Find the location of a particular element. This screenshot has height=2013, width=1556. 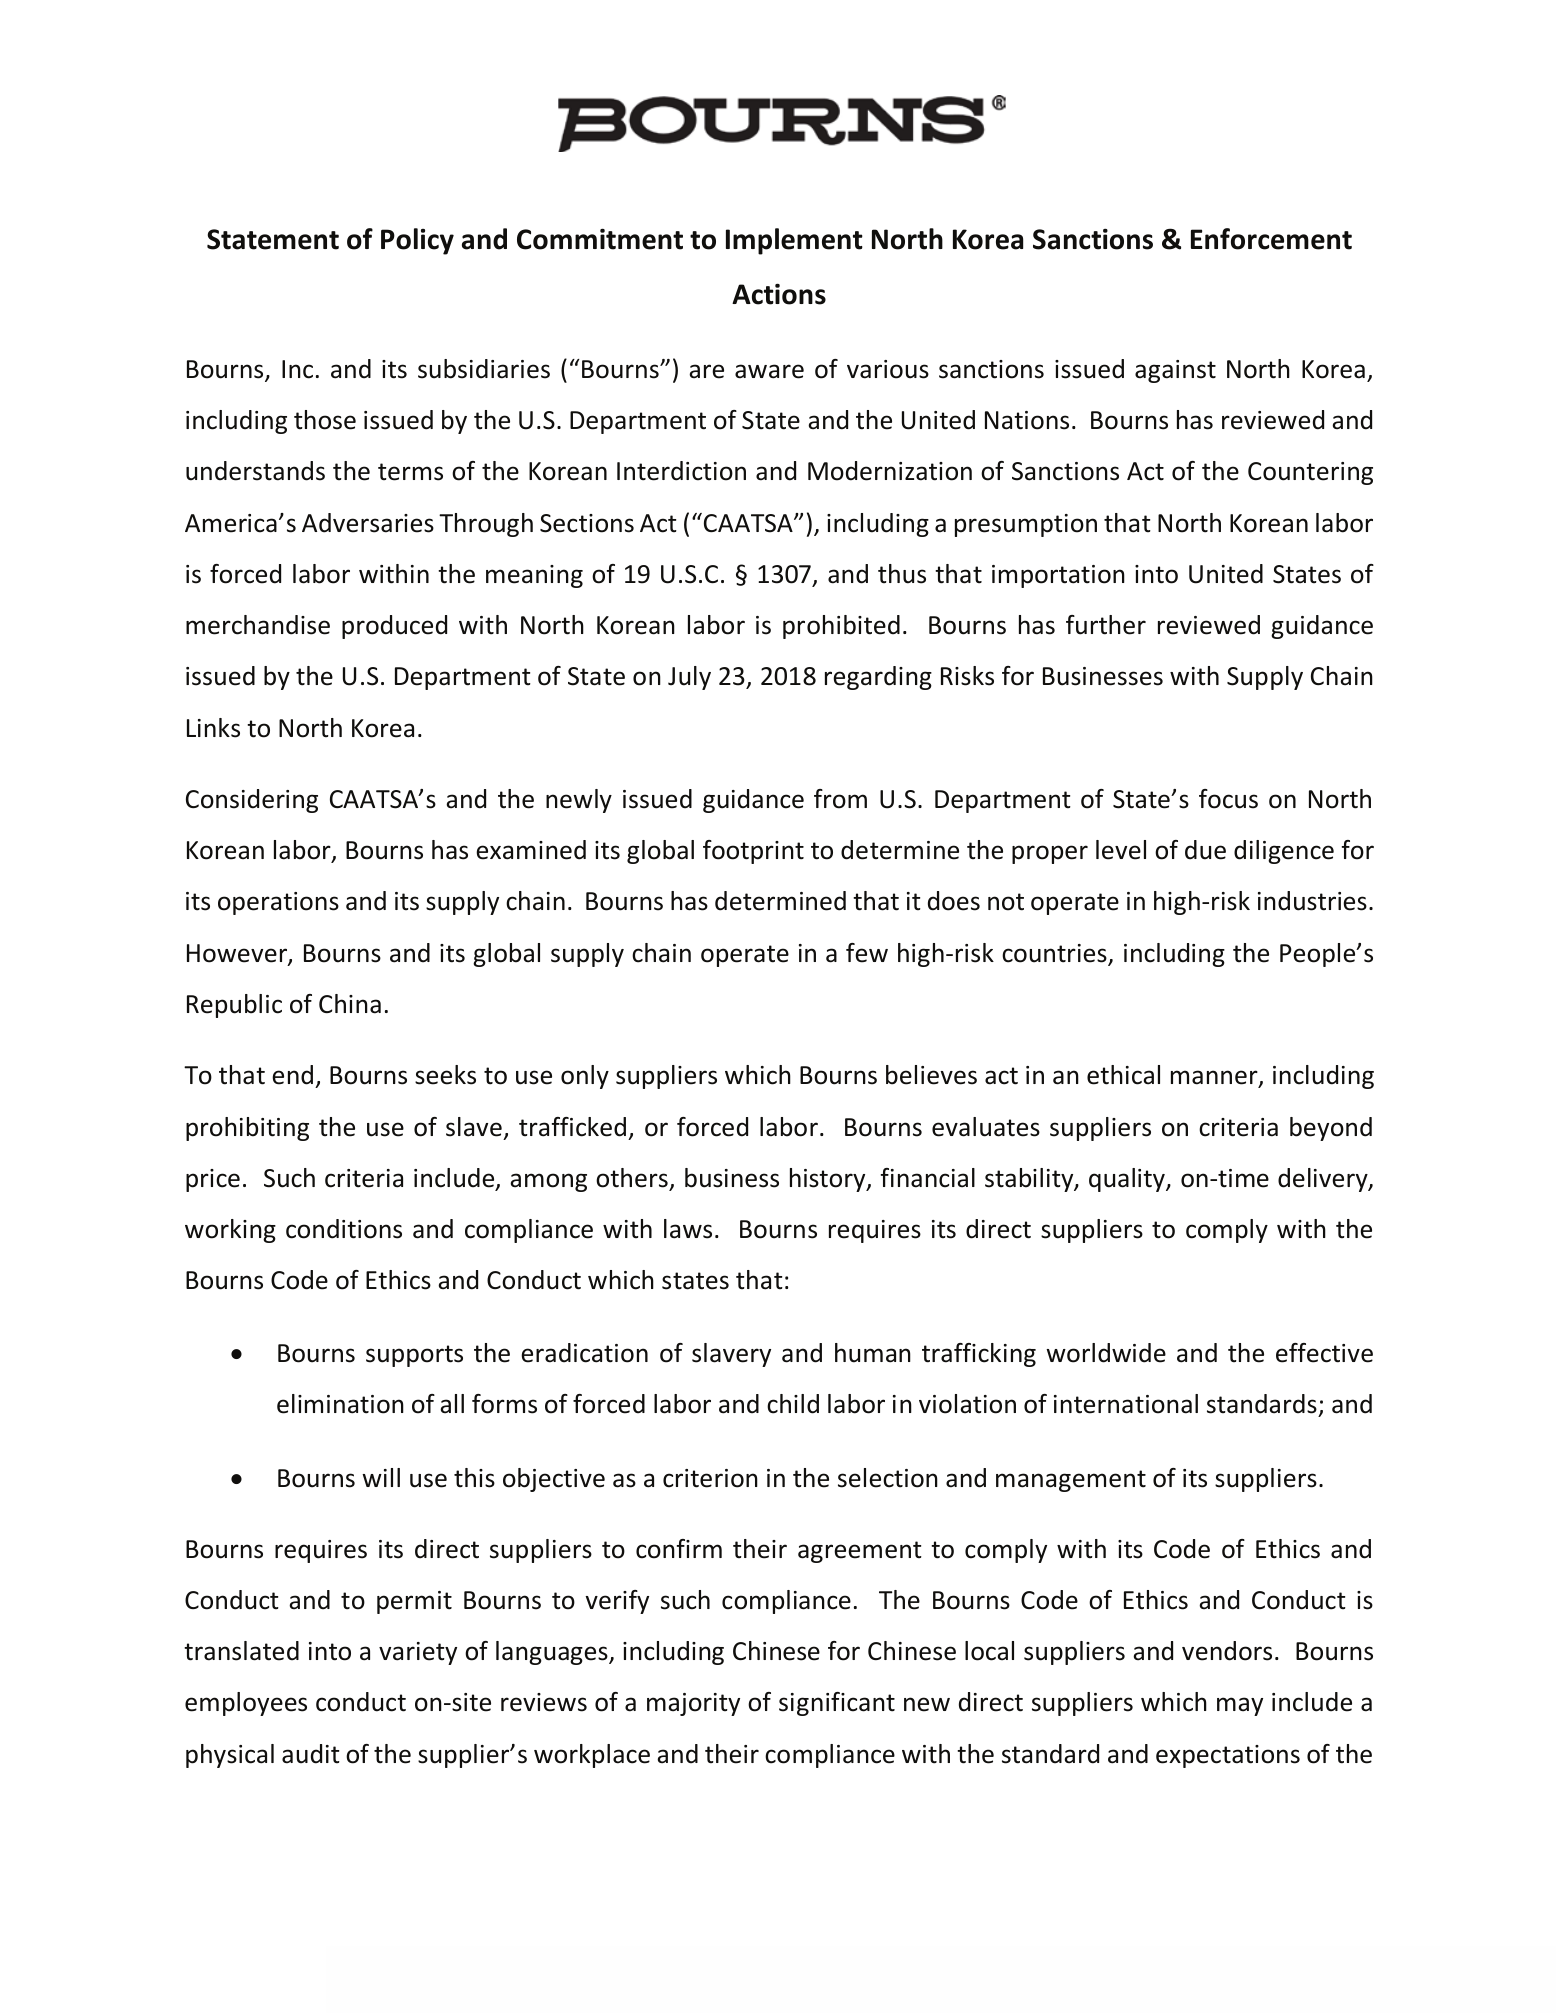

supports is located at coordinates (414, 1356).
